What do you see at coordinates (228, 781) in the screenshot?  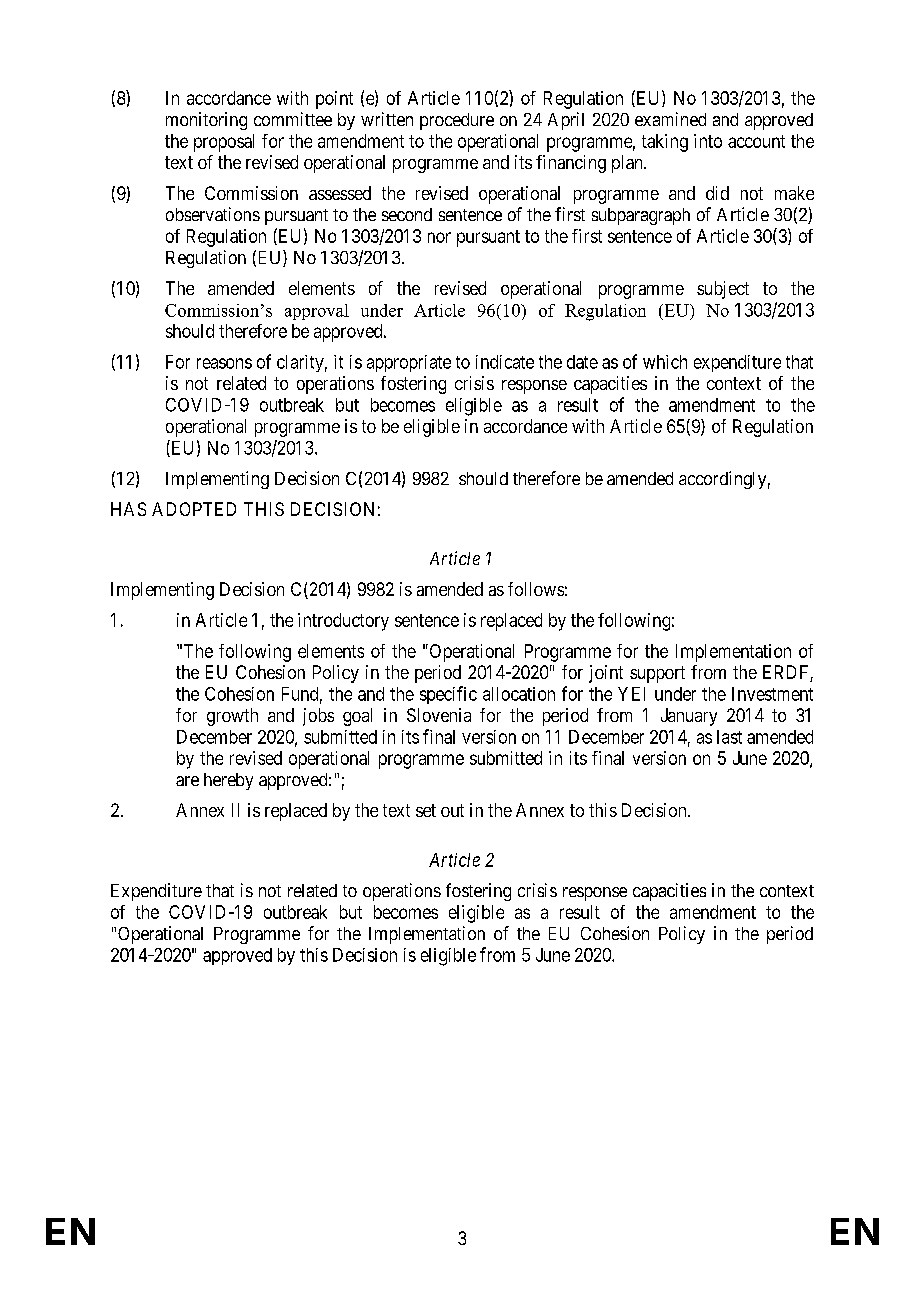 I see `hereby` at bounding box center [228, 781].
